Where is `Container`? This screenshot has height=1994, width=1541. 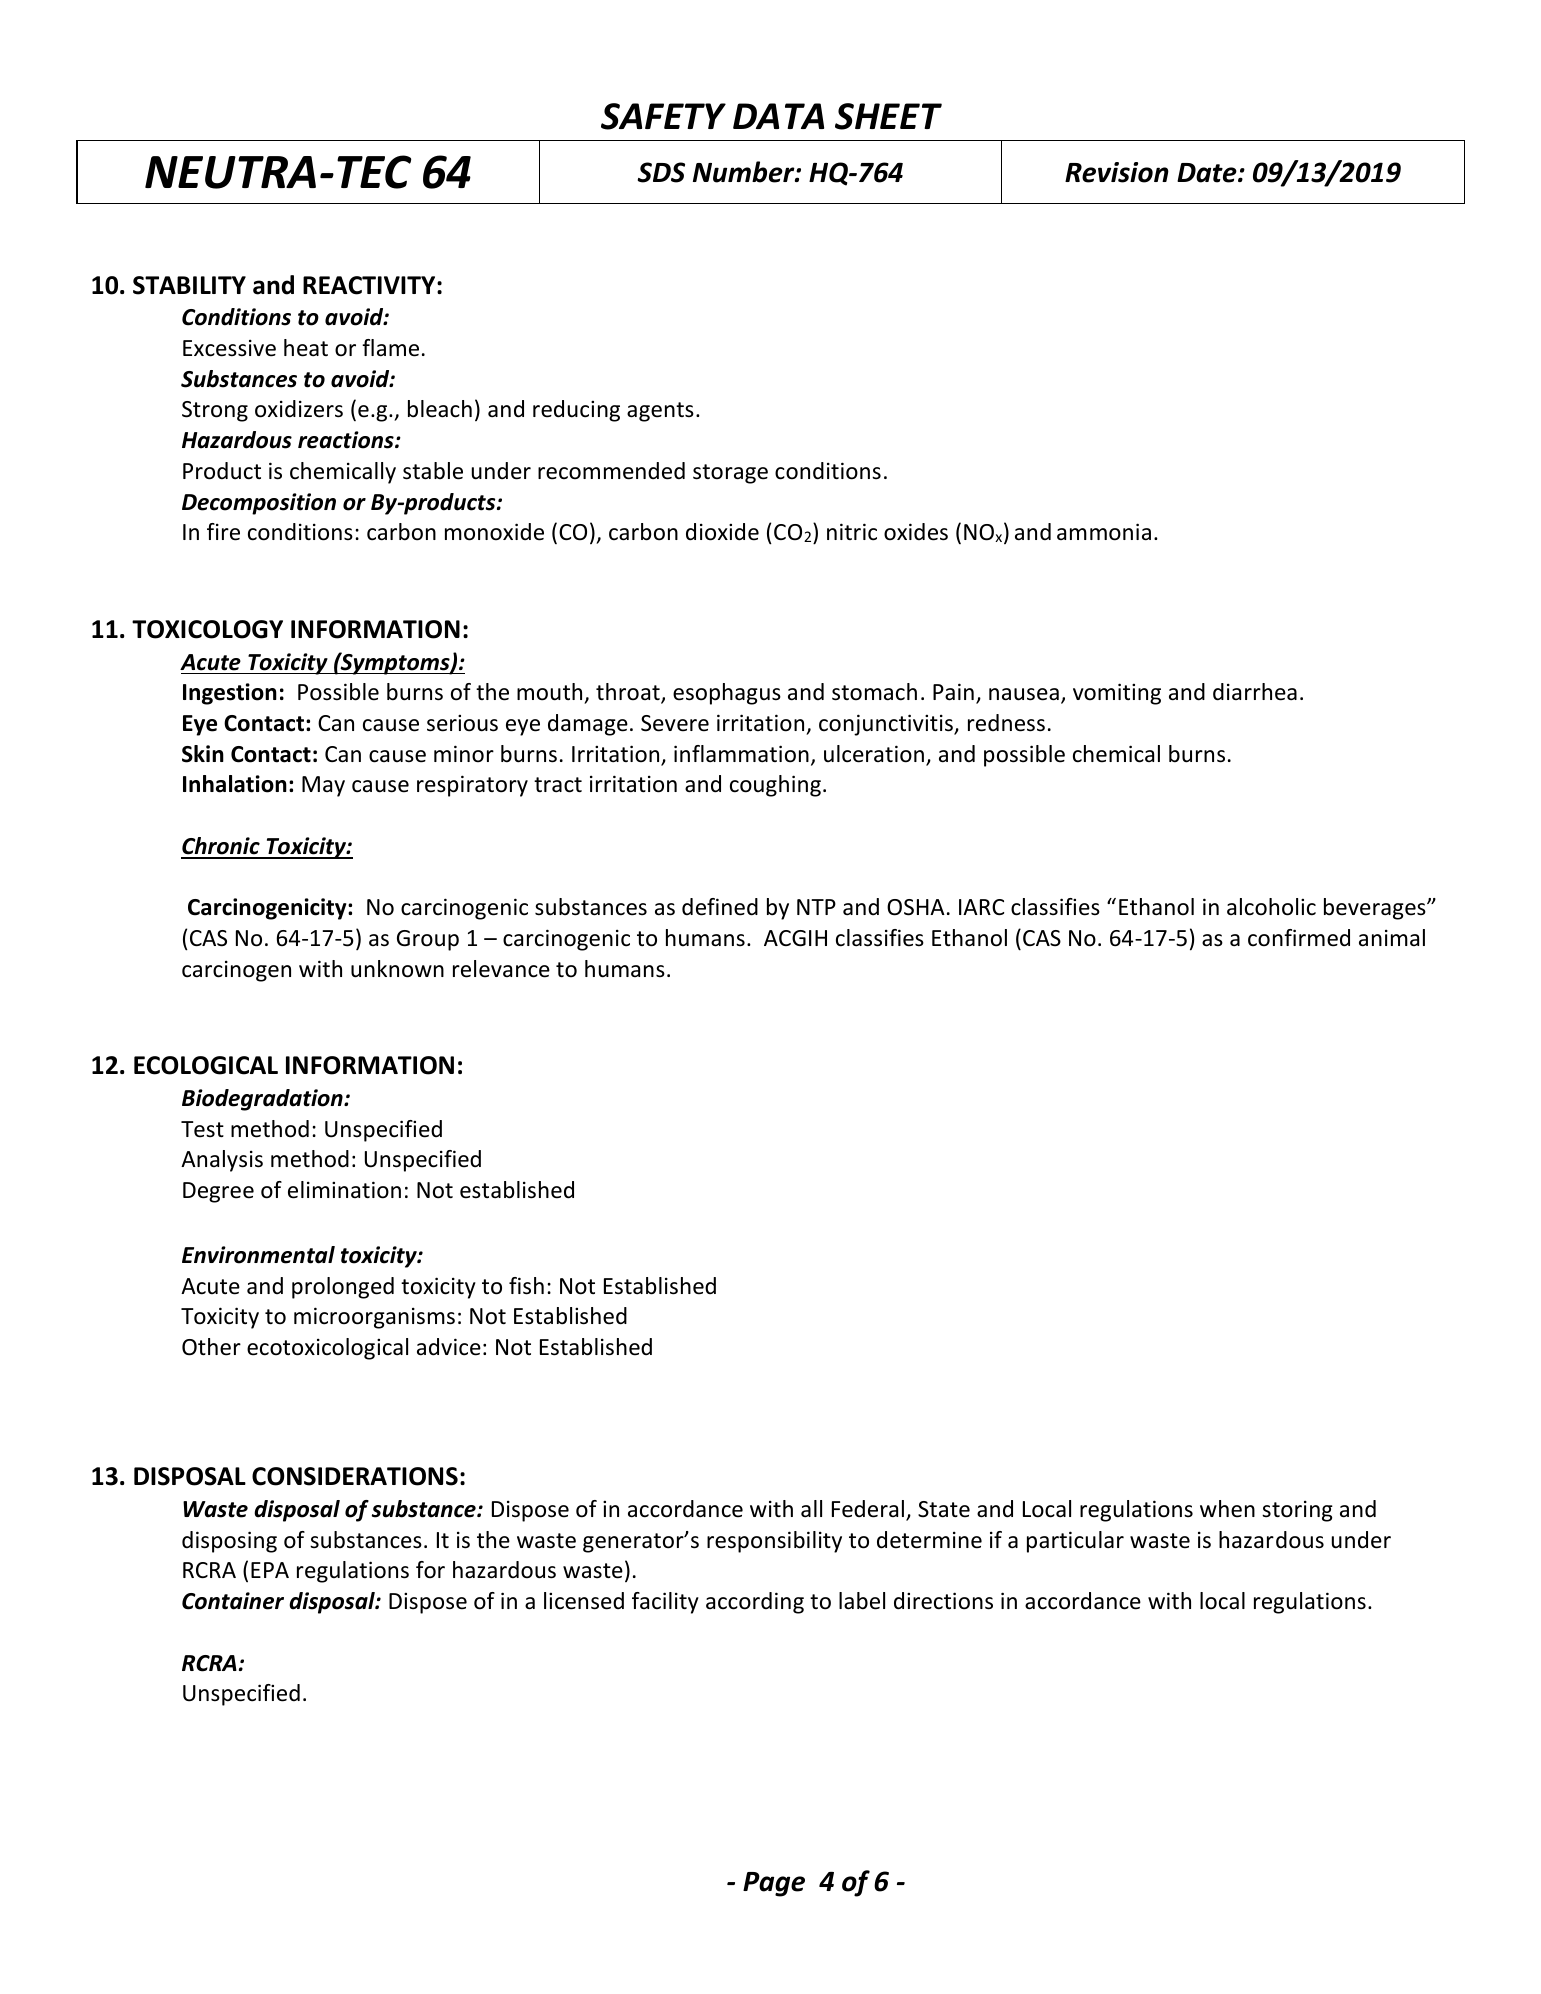
Container is located at coordinates (233, 1601).
